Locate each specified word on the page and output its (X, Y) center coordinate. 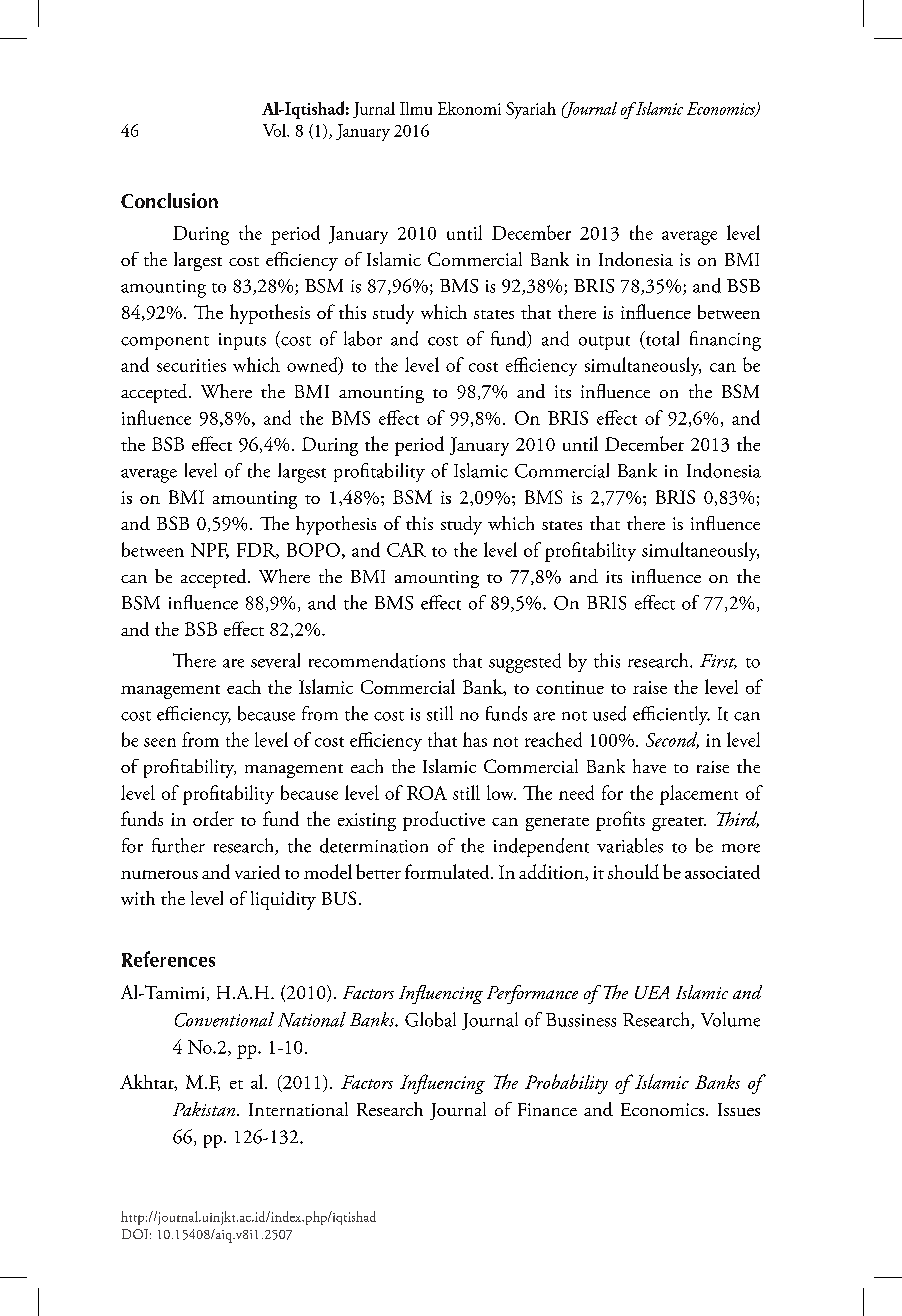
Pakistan (205, 1109)
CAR (406, 550)
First (718, 661)
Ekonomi (469, 108)
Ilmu (416, 108)
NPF (210, 551)
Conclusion (169, 200)
